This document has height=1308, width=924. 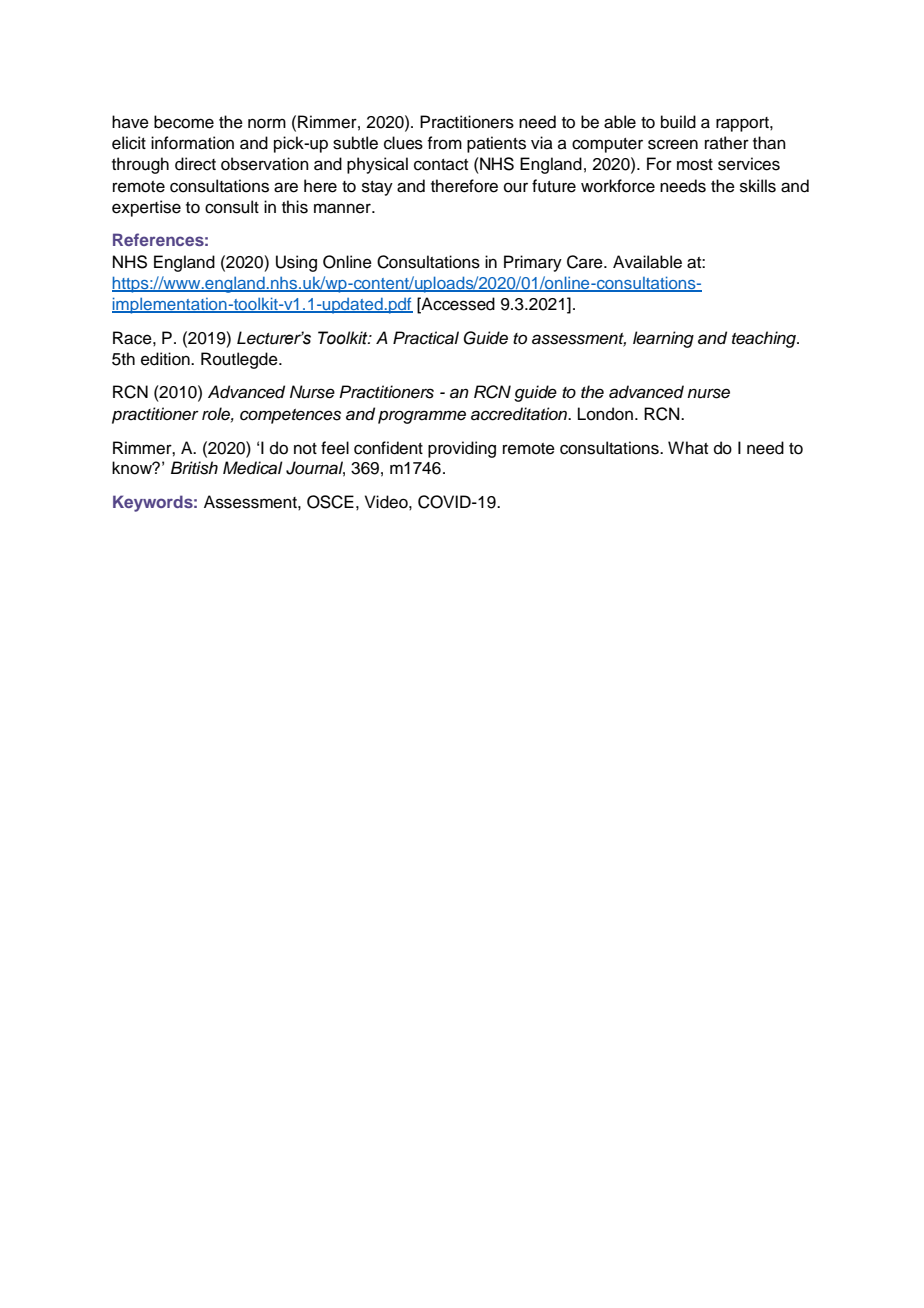 I want to click on from, so click(x=444, y=143).
